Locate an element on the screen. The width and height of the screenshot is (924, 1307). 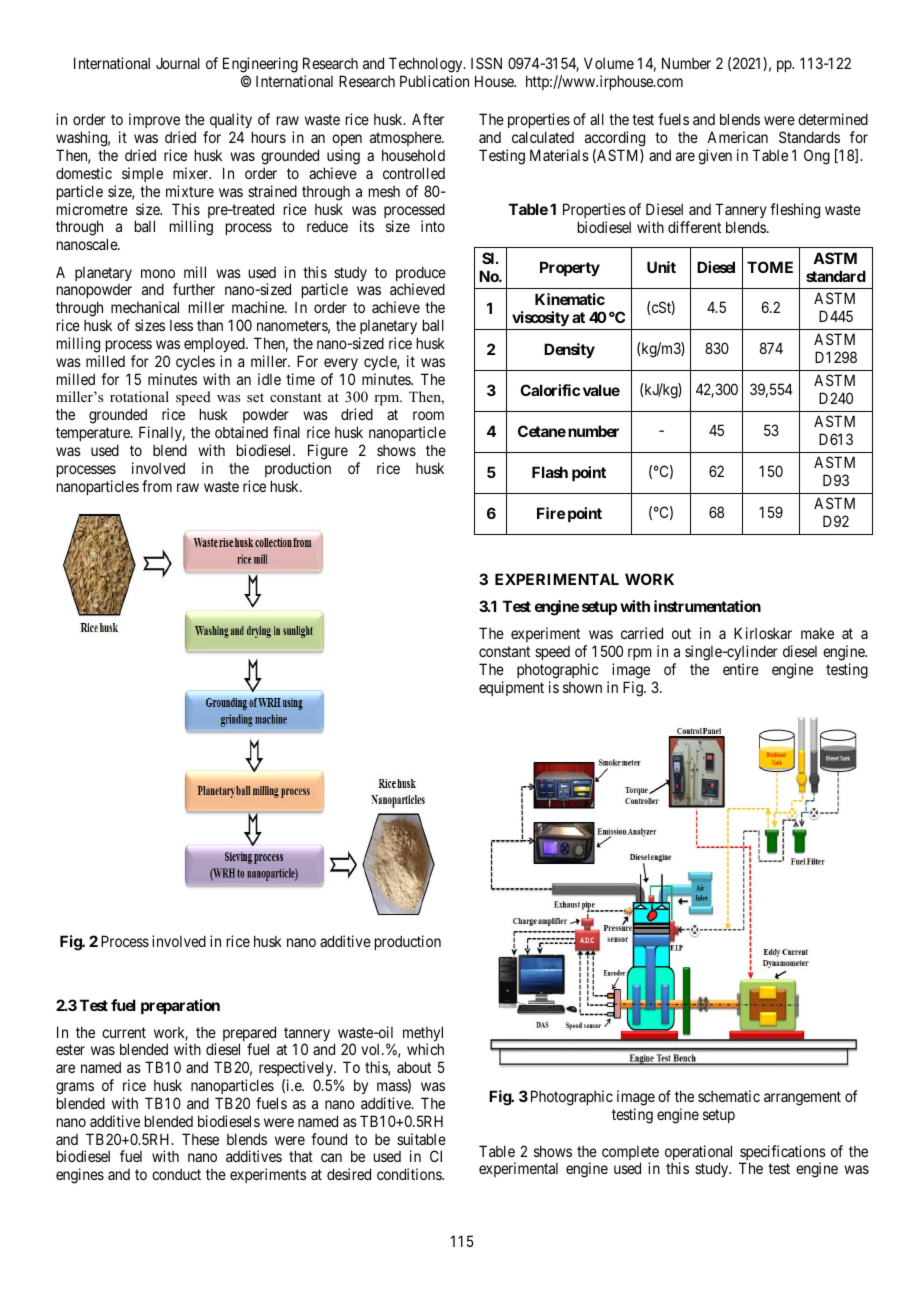
equipment is located at coordinates (511, 688).
